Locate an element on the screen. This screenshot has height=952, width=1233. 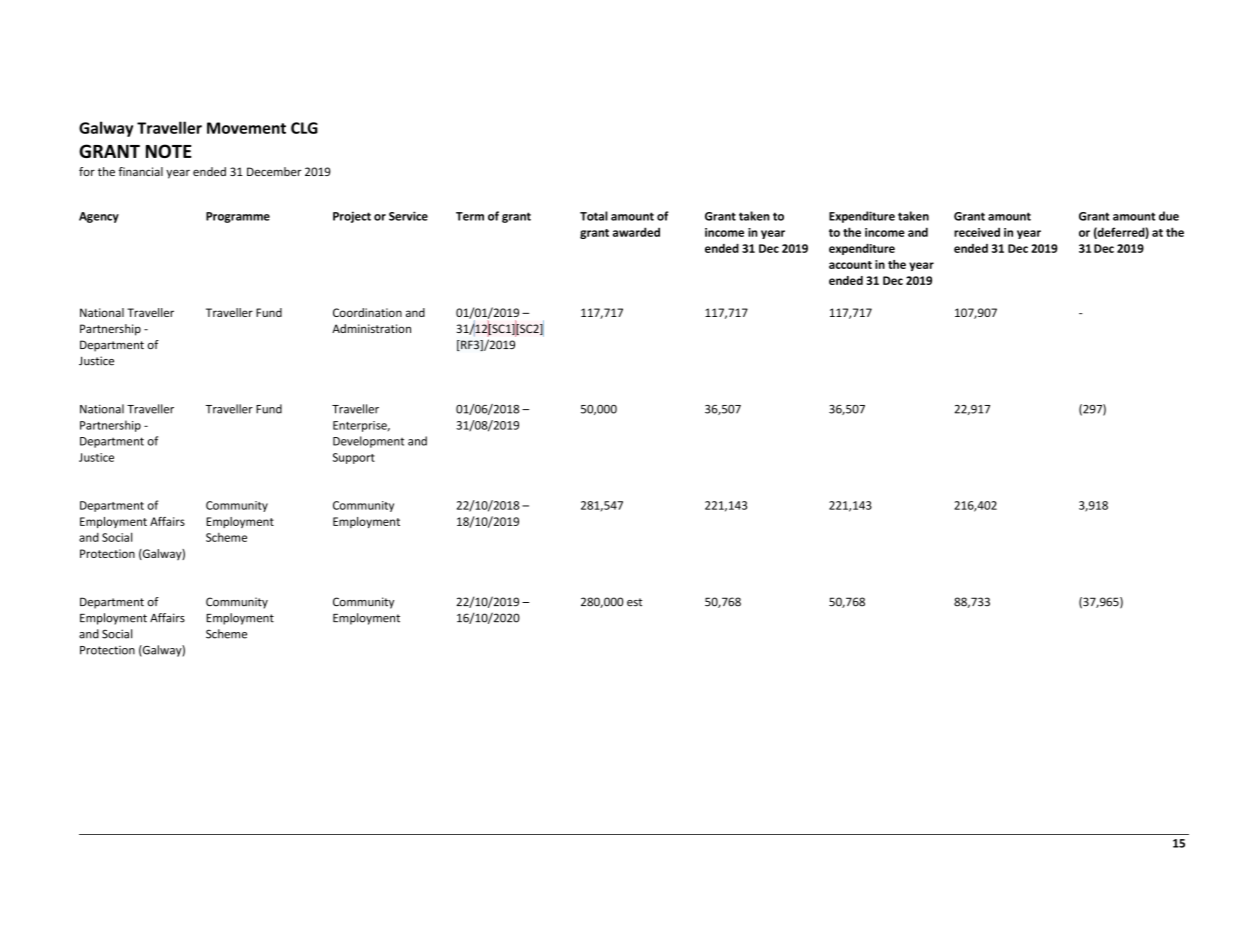
Support is located at coordinates (354, 458).
